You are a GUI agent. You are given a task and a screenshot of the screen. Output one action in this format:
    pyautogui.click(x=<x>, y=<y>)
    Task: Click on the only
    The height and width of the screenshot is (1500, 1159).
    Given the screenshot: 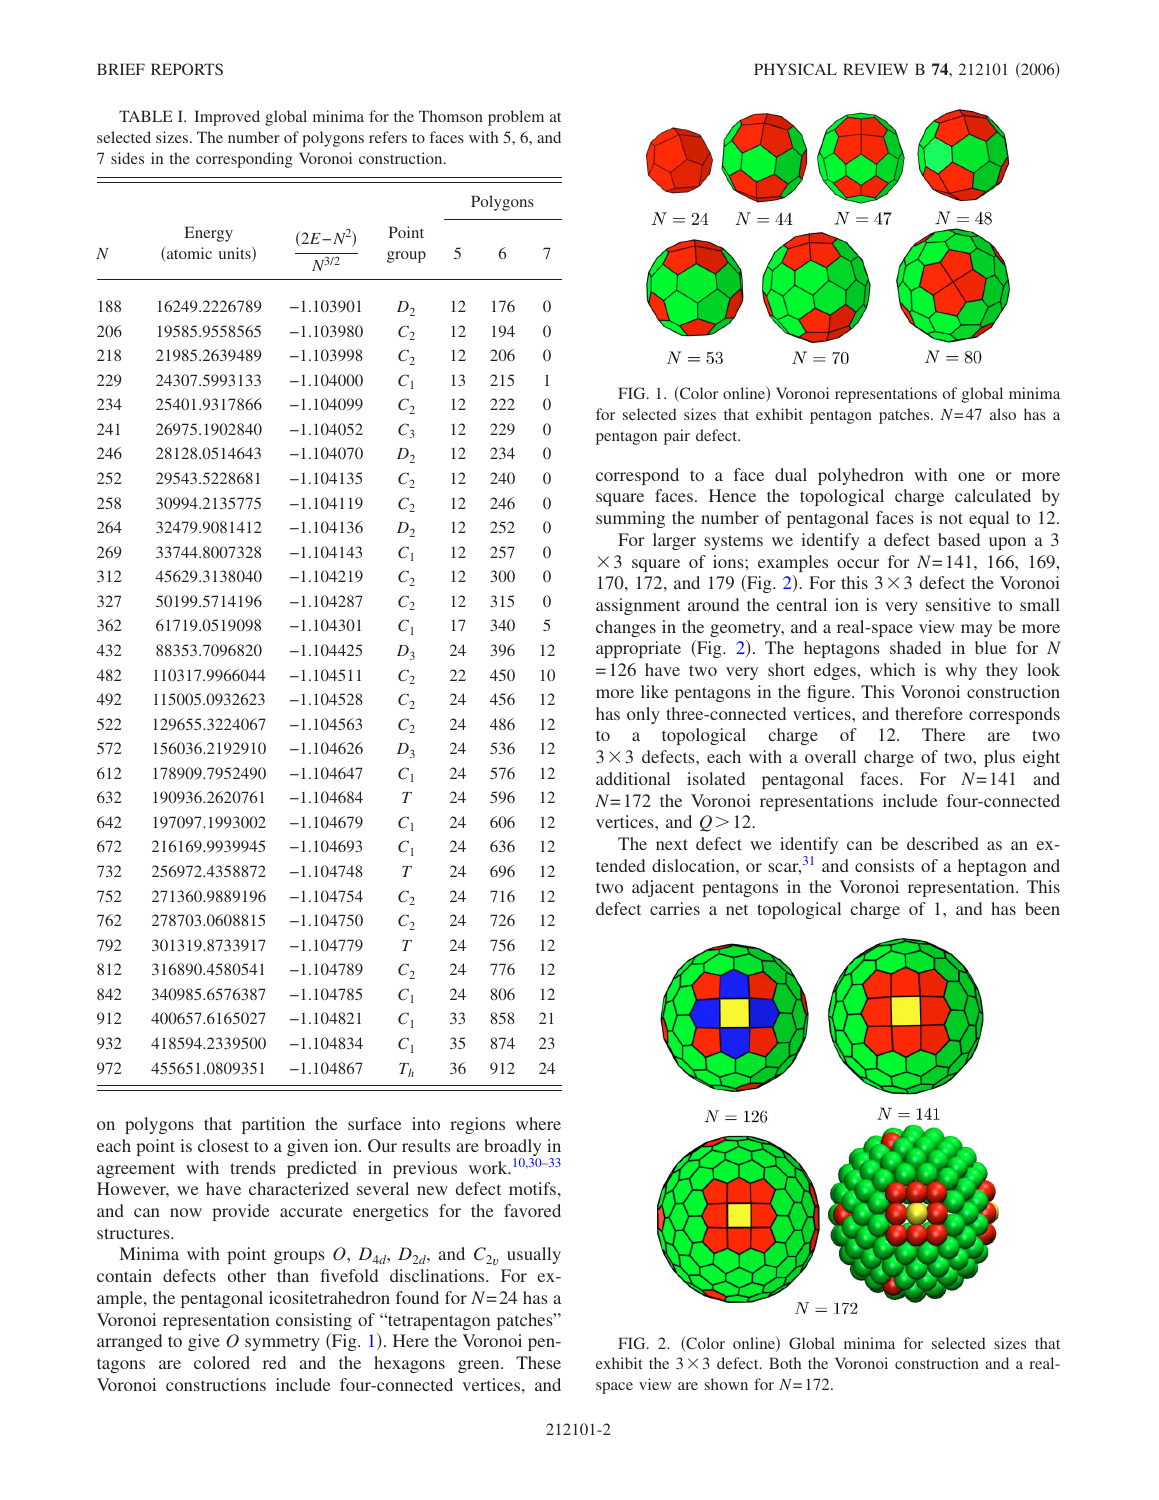 What is the action you would take?
    pyautogui.click(x=643, y=715)
